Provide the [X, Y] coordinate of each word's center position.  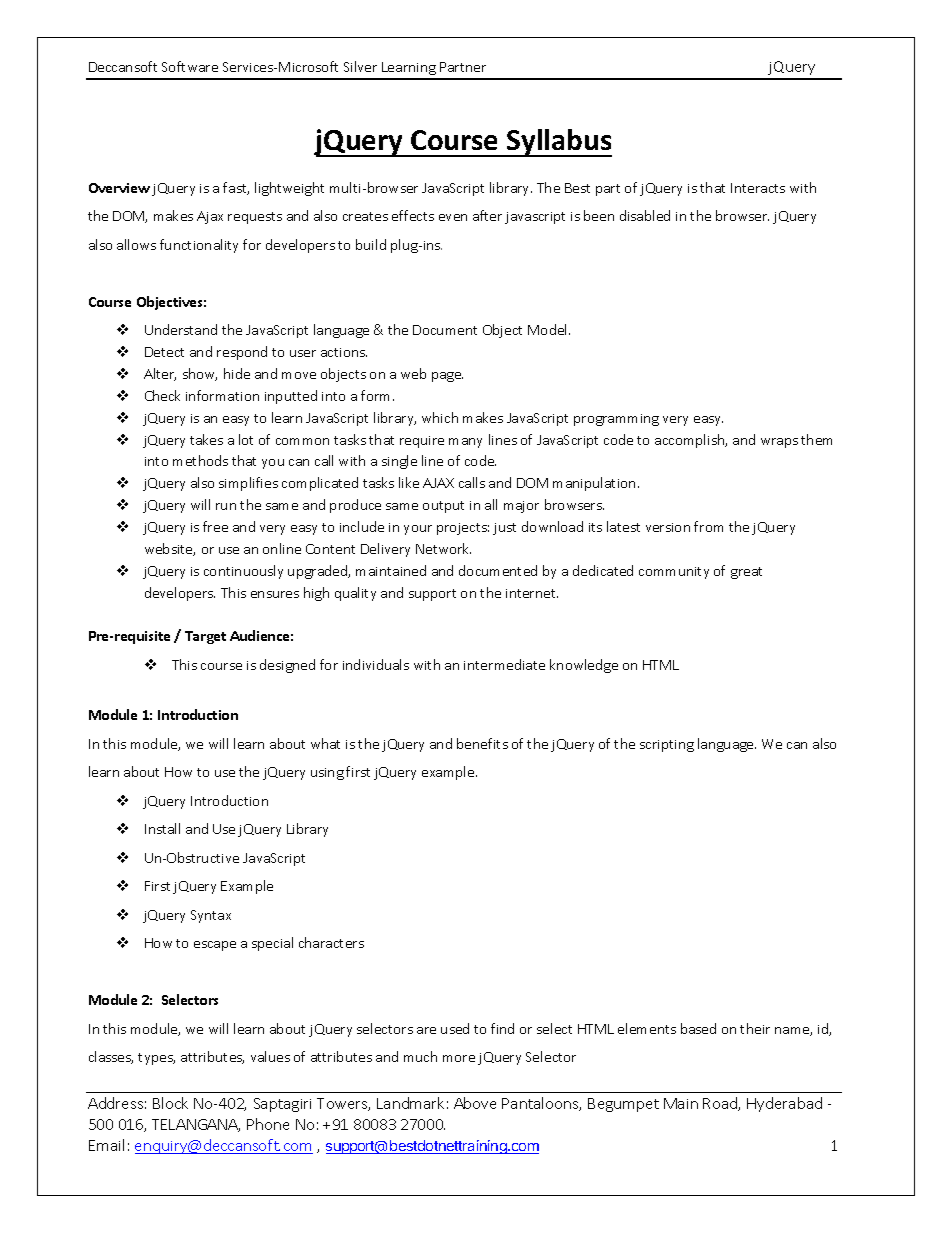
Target [205, 637]
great [746, 573]
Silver [360, 66]
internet [532, 593]
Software [190, 66]
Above [475, 1103]
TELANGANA [196, 1125]
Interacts [758, 188]
